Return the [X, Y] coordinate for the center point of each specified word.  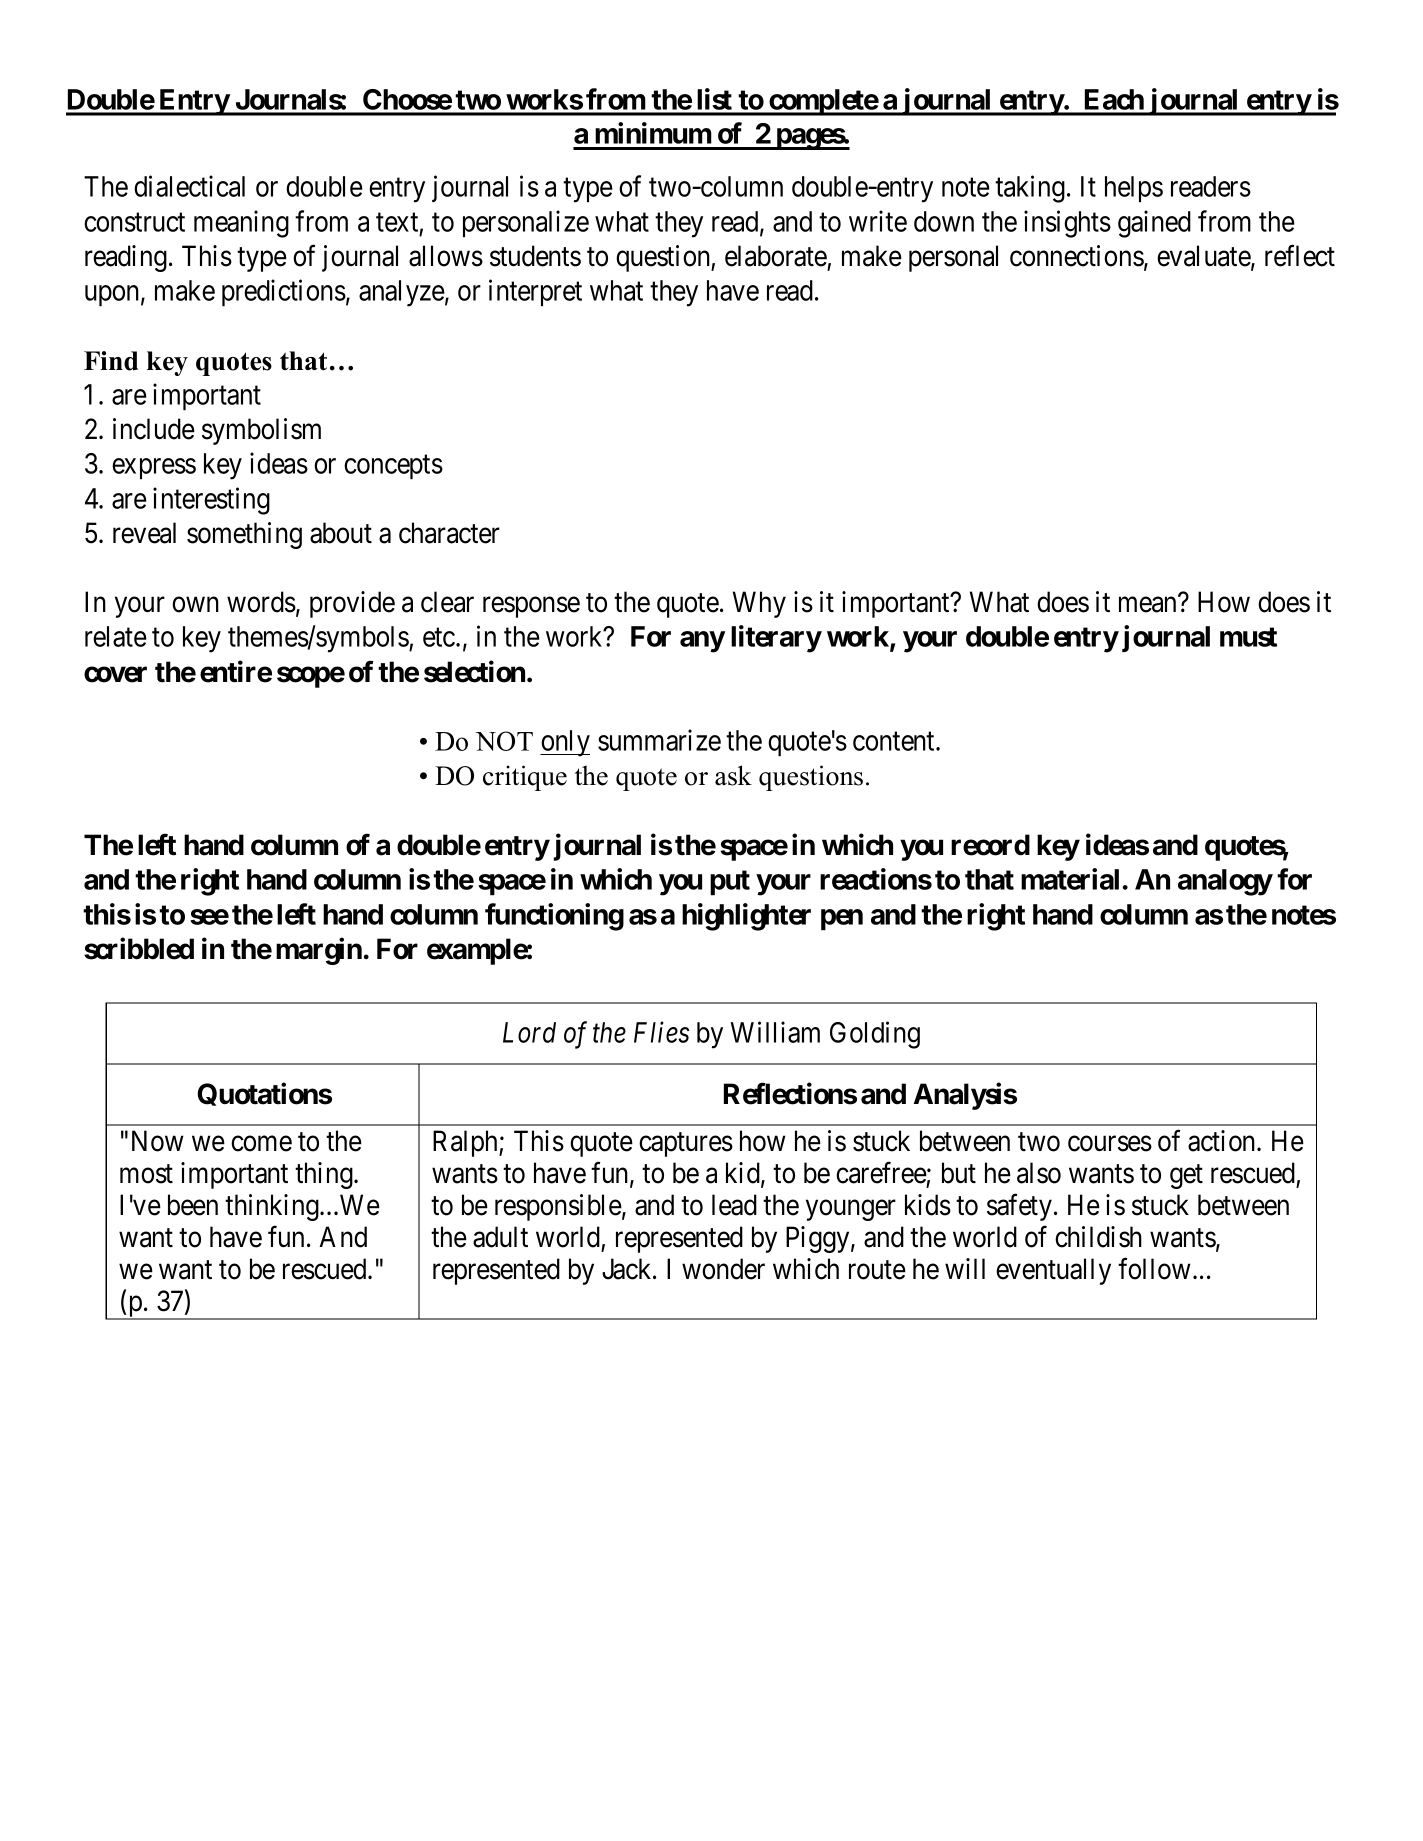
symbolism [261, 431]
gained [1154, 224]
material [1070, 879]
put [730, 883]
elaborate [776, 256]
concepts [393, 467]
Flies [661, 1032]
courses [1110, 1144]
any [702, 642]
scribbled [139, 948]
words [261, 602]
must [1248, 637]
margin [319, 951]
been [193, 1205]
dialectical [189, 186]
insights [1067, 224]
